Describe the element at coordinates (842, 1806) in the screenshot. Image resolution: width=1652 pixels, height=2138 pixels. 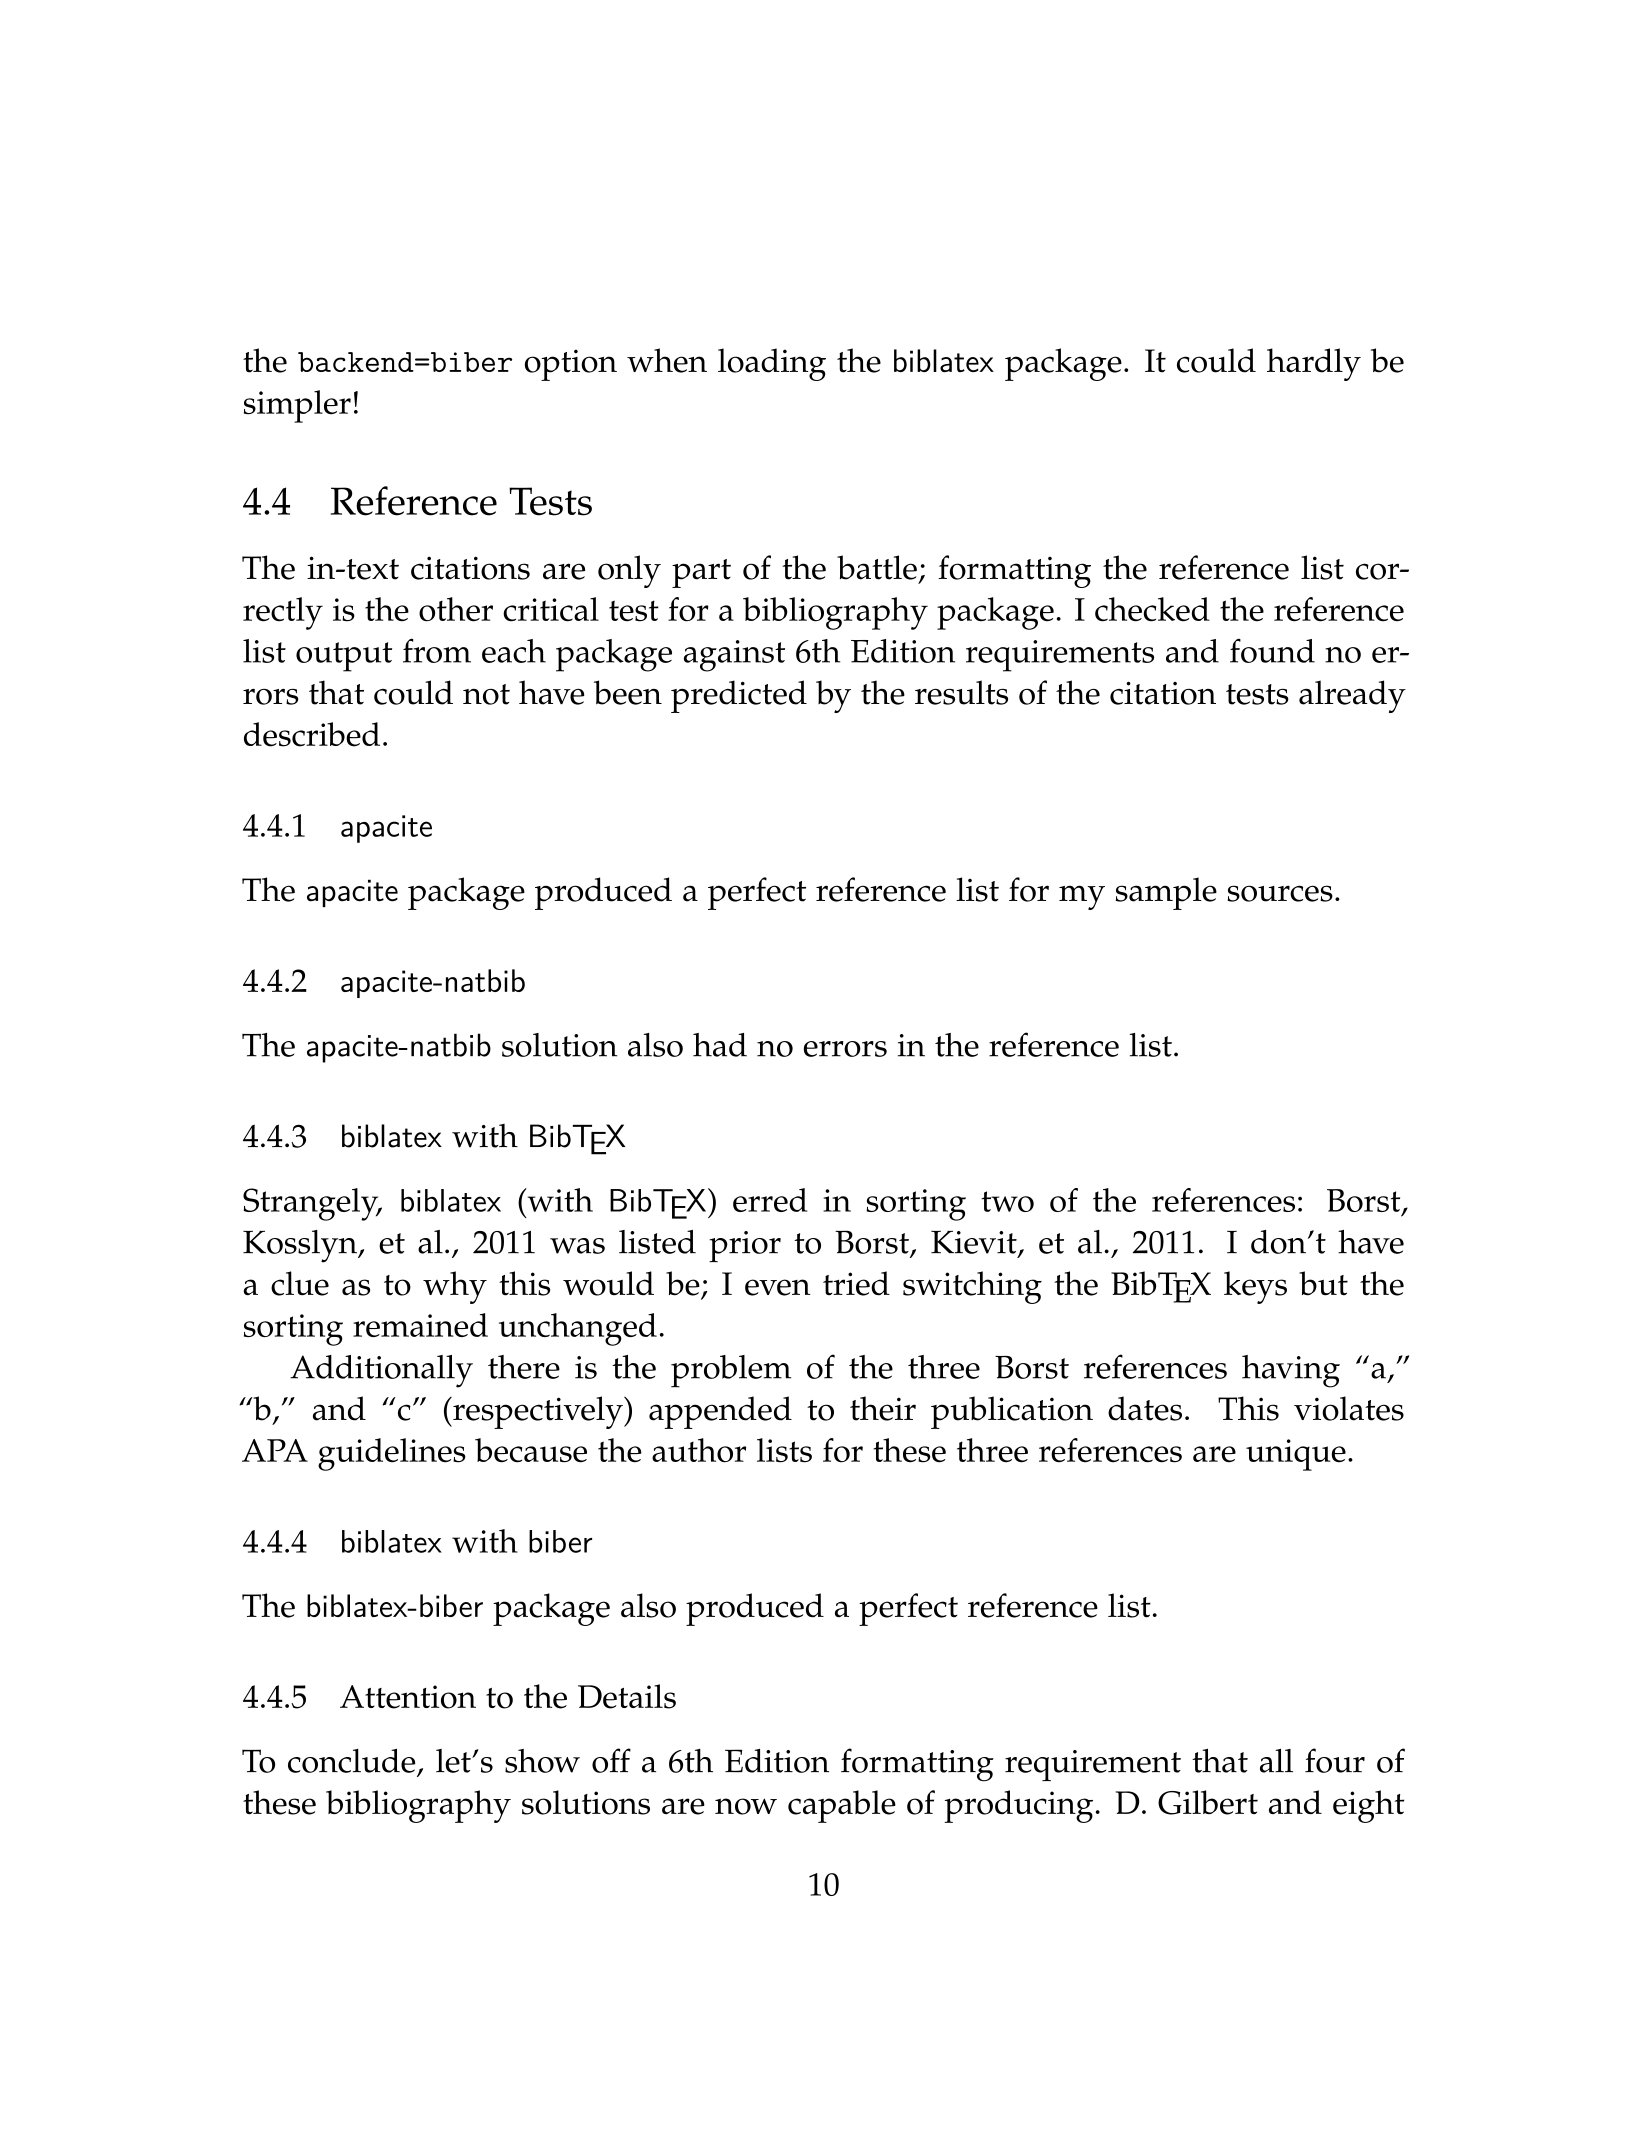
I see `capable` at that location.
